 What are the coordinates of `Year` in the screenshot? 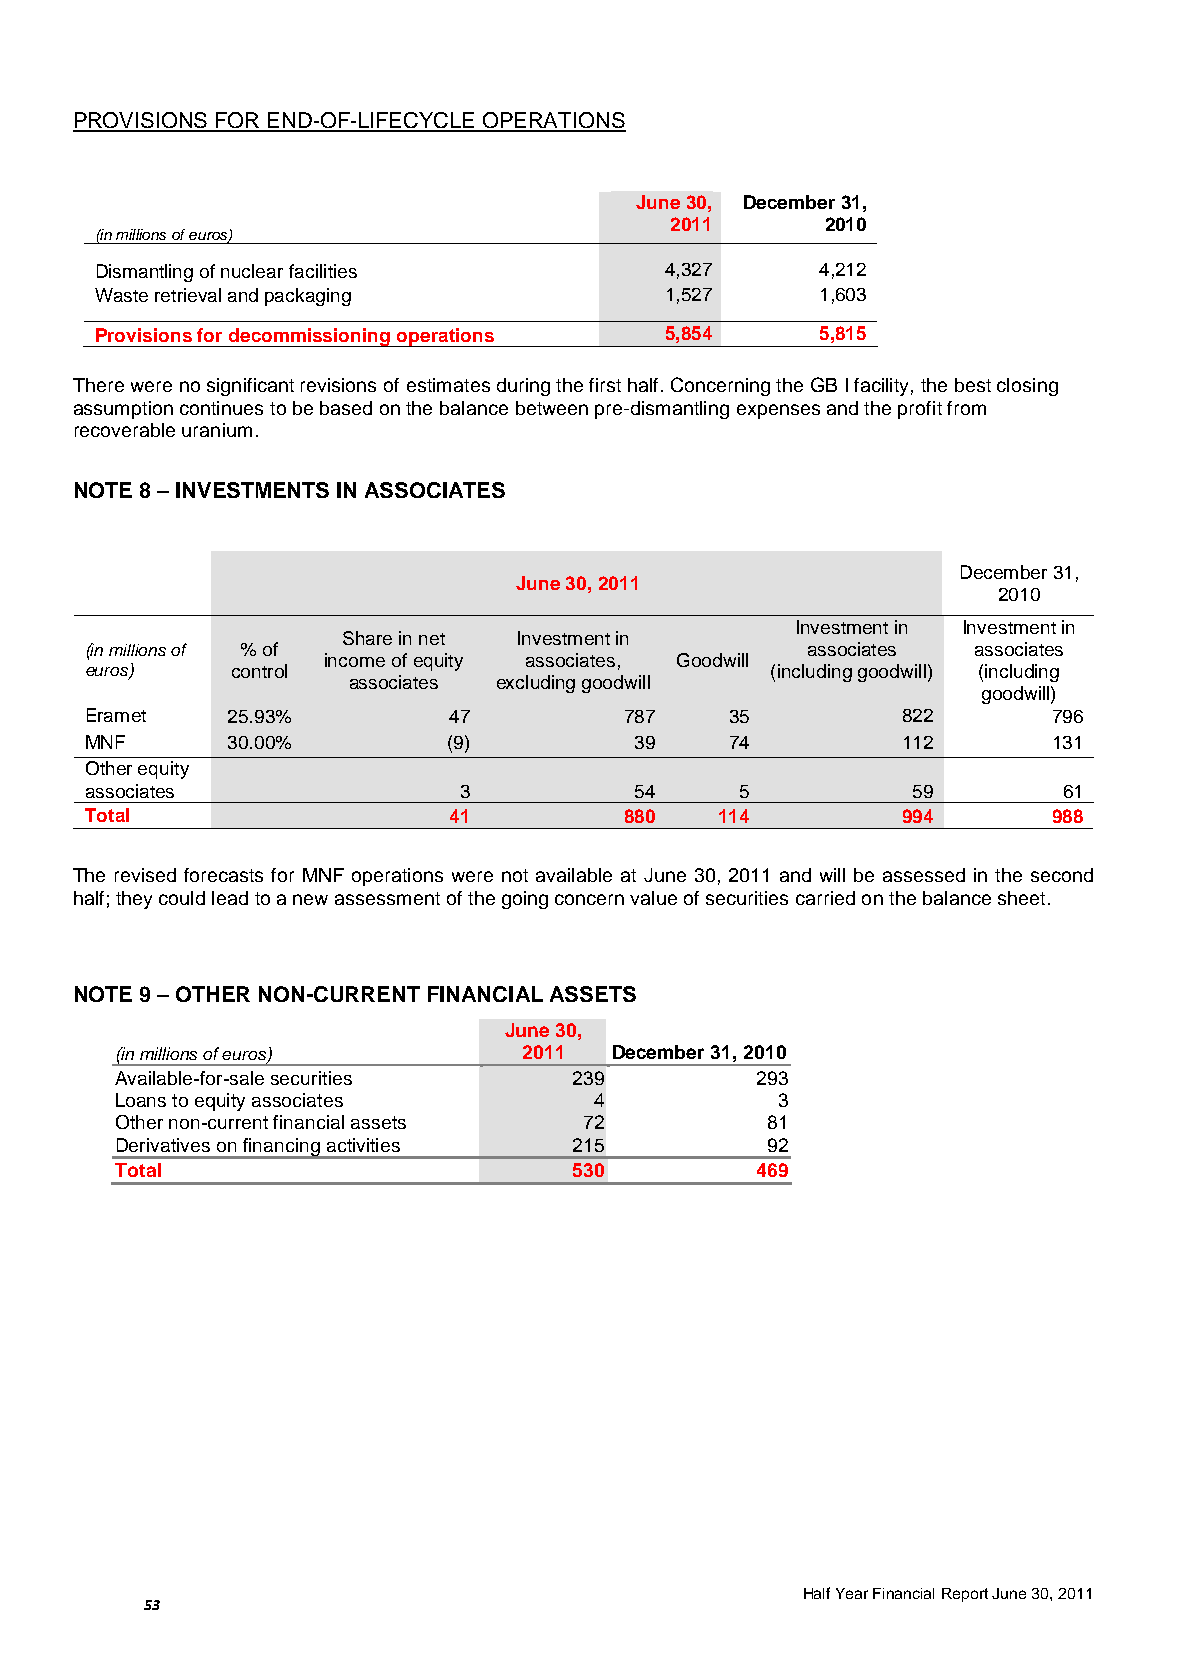 It's located at (852, 1593).
